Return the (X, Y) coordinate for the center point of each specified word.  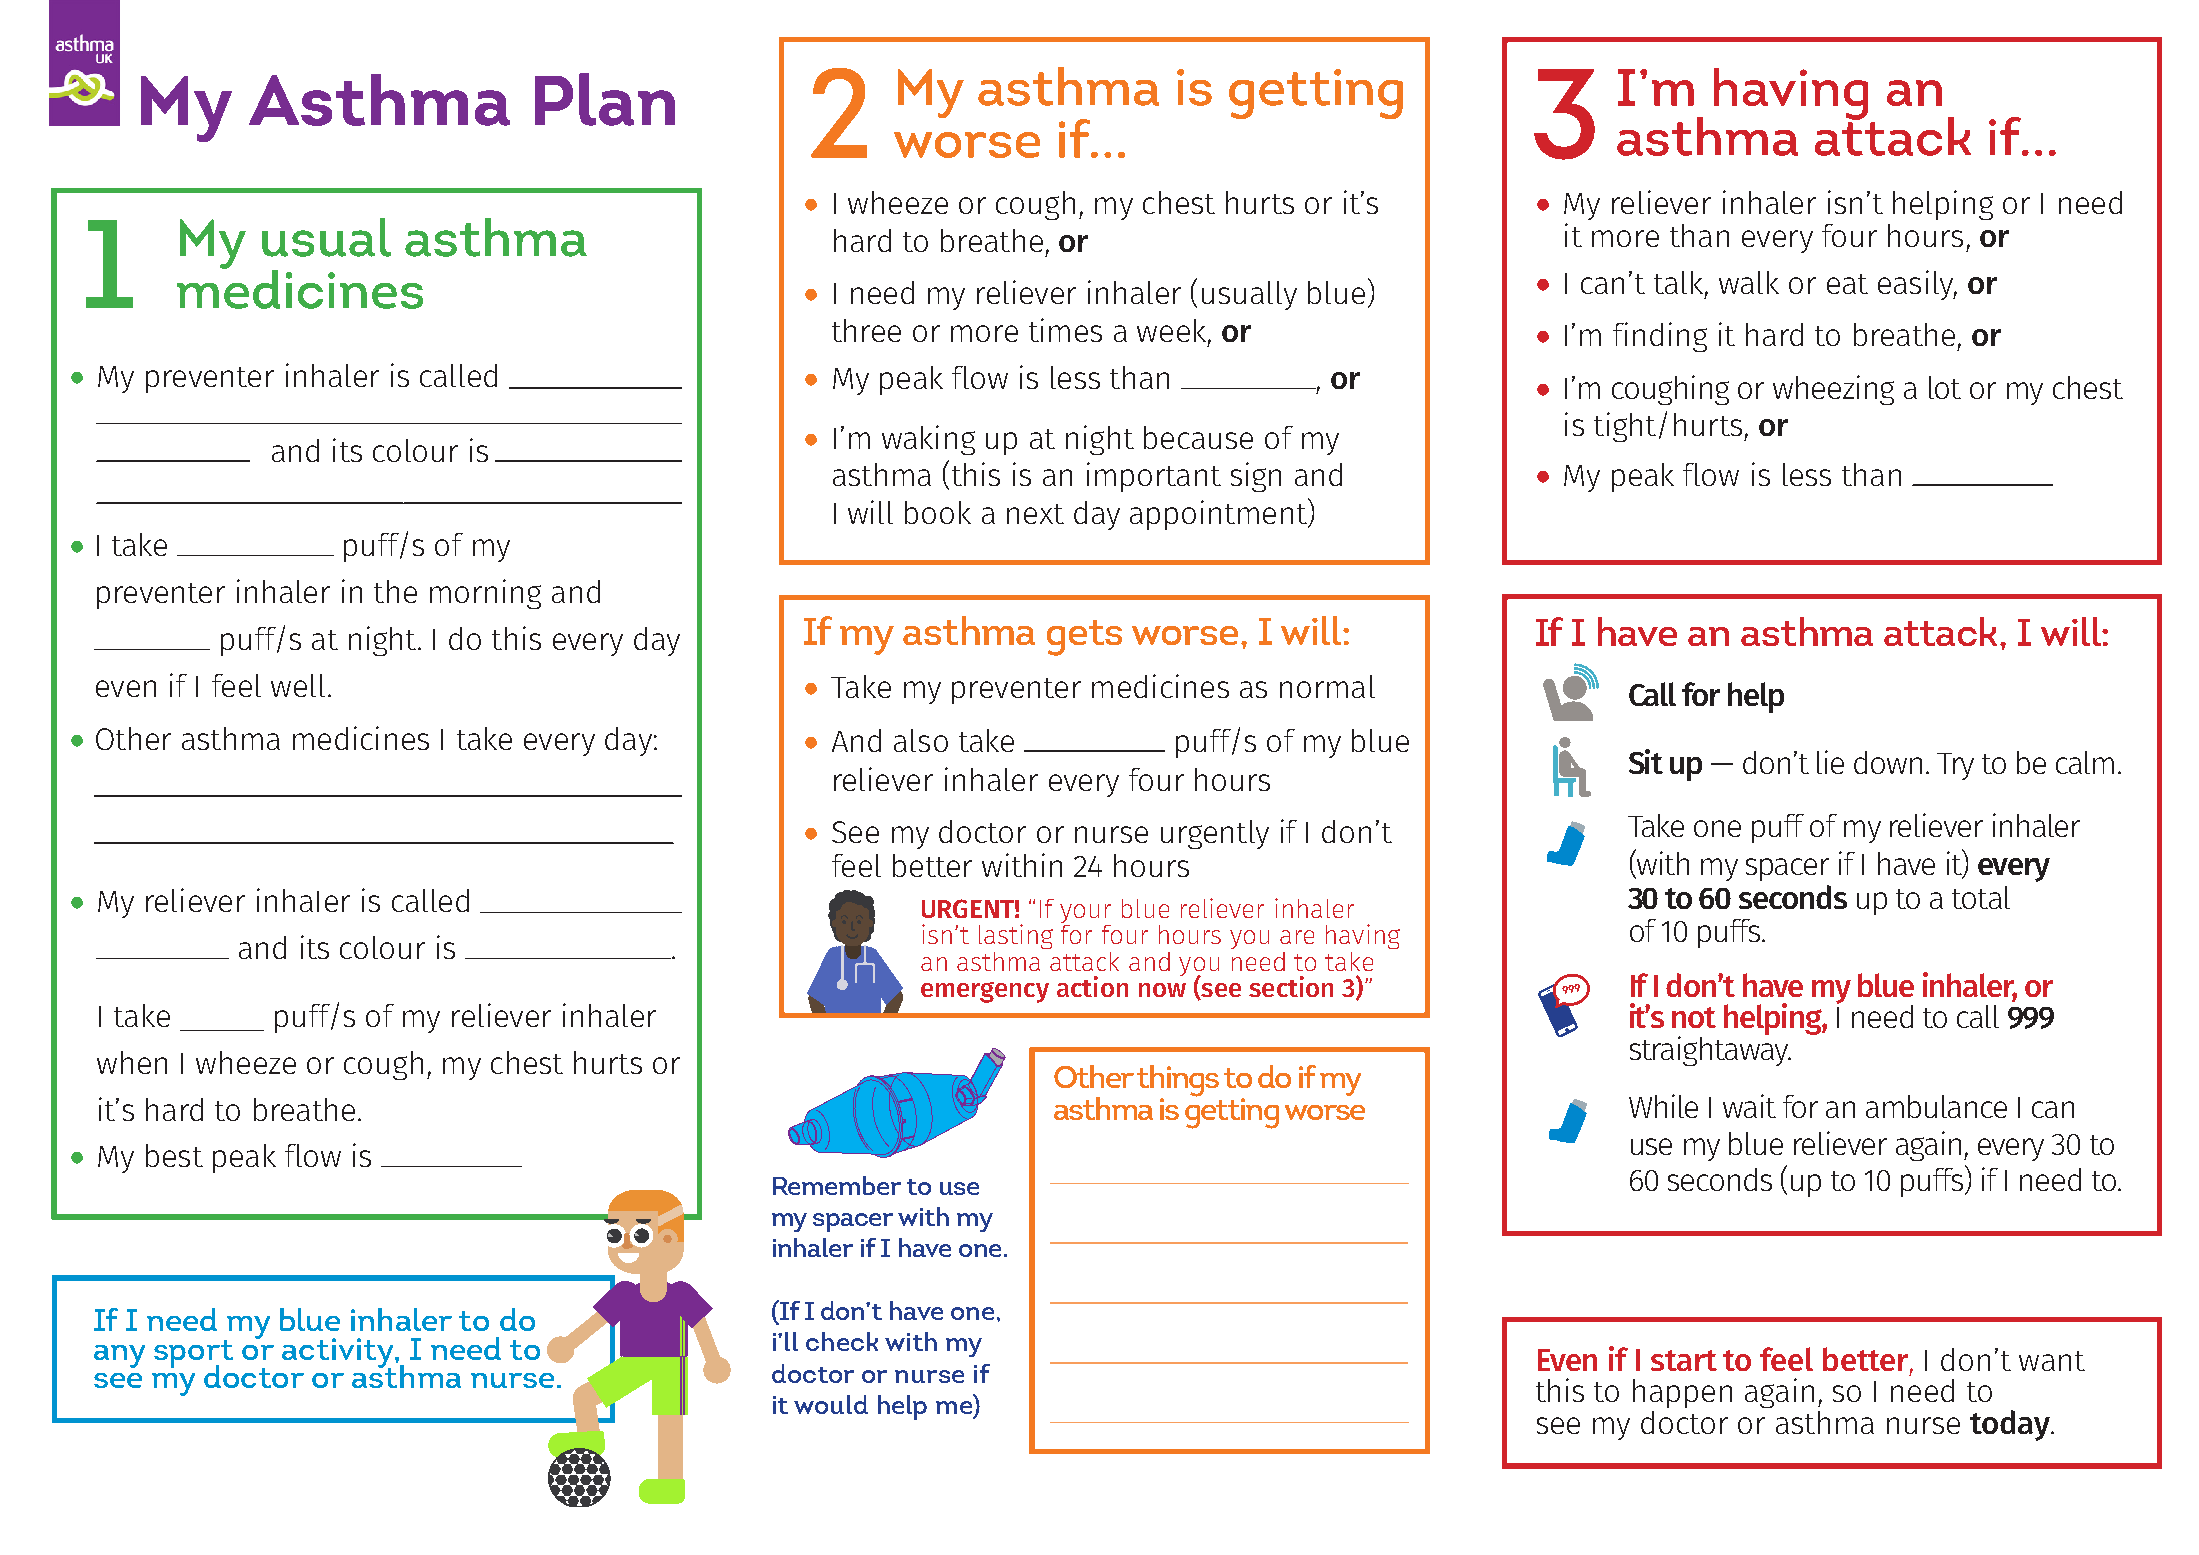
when (132, 1062)
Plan (605, 99)
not (1694, 1017)
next (1035, 514)
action (1092, 986)
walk (1749, 282)
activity (339, 1354)
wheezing (1833, 390)
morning (485, 594)
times (1065, 330)
